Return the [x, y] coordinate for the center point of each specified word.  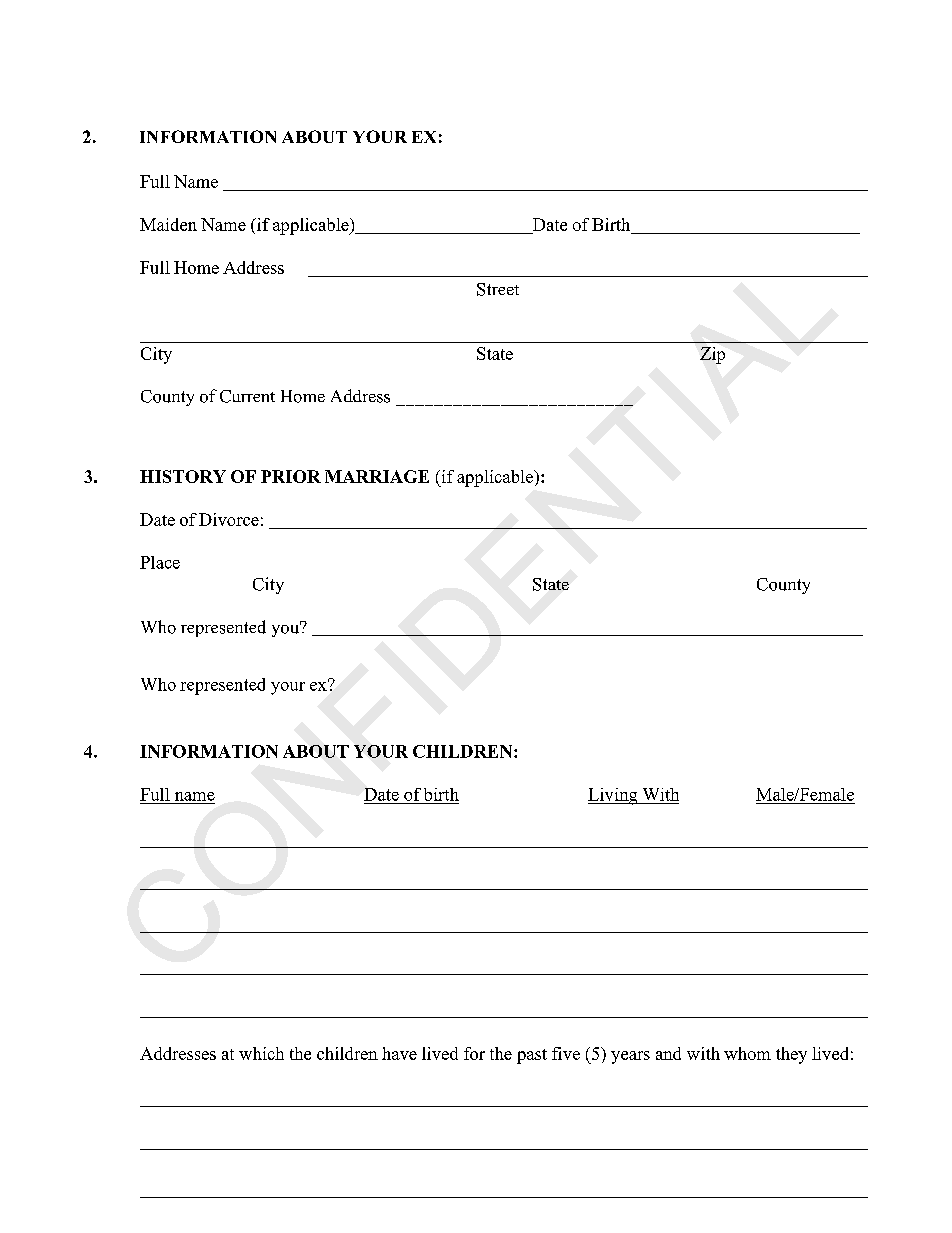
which [261, 1053]
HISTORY [183, 476]
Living [614, 796]
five [566, 1053]
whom [747, 1053]
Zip [712, 355]
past [532, 1056]
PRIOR [291, 476]
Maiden [168, 224]
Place [160, 562]
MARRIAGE [377, 476]
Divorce [229, 519]
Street [498, 289]
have [399, 1053]
